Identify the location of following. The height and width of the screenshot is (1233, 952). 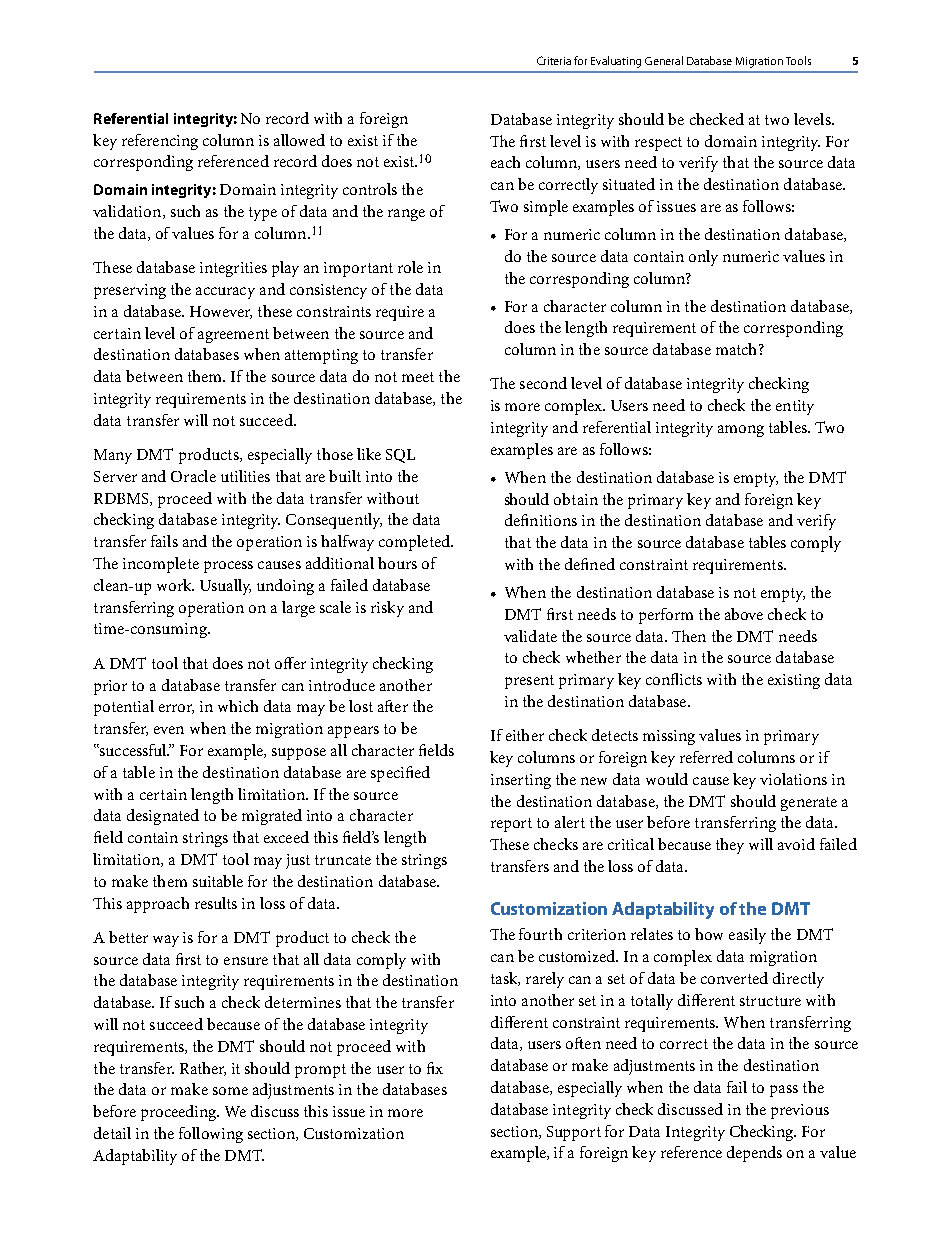
(211, 1135).
